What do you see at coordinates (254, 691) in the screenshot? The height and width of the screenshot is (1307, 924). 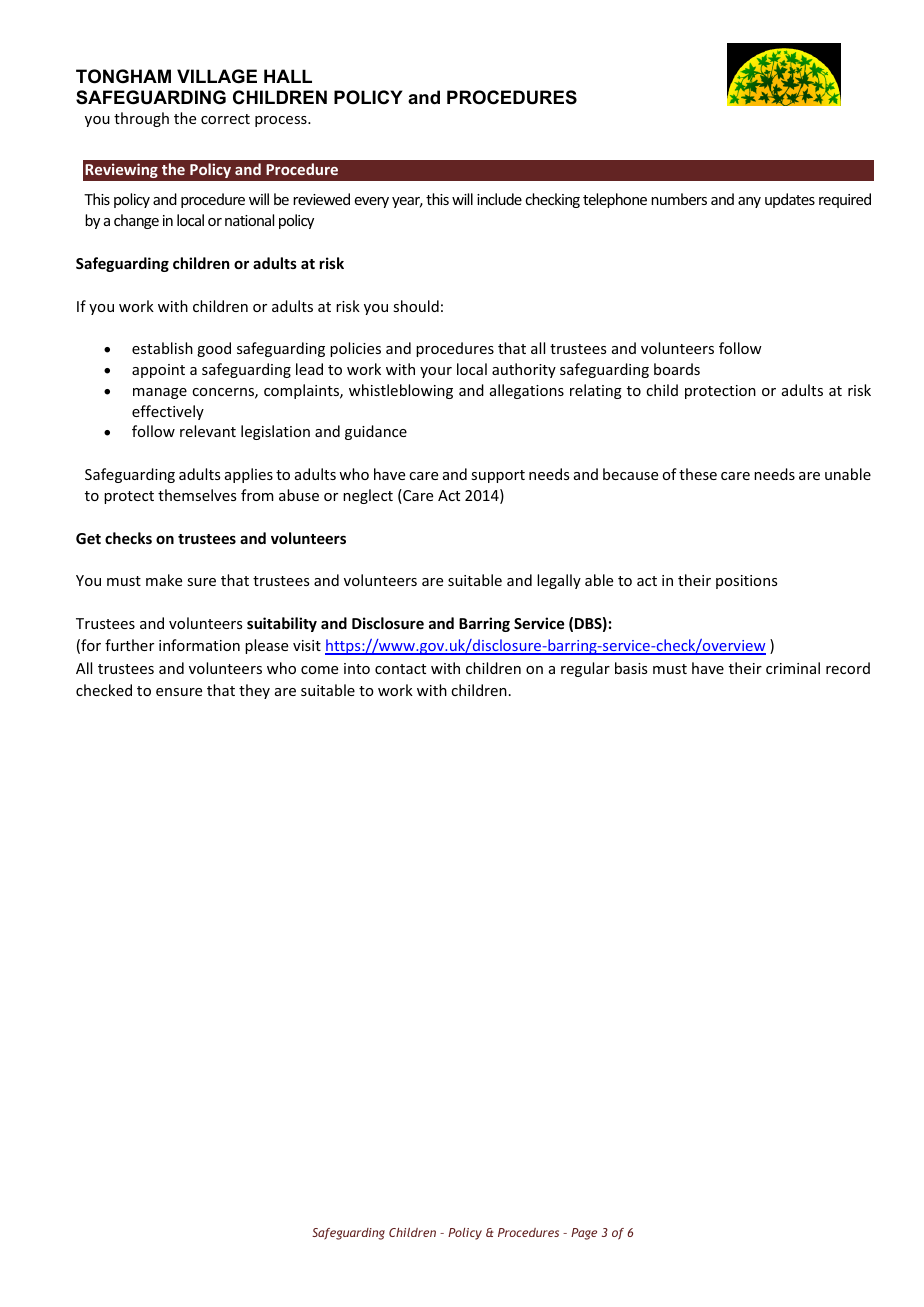 I see `they` at bounding box center [254, 691].
